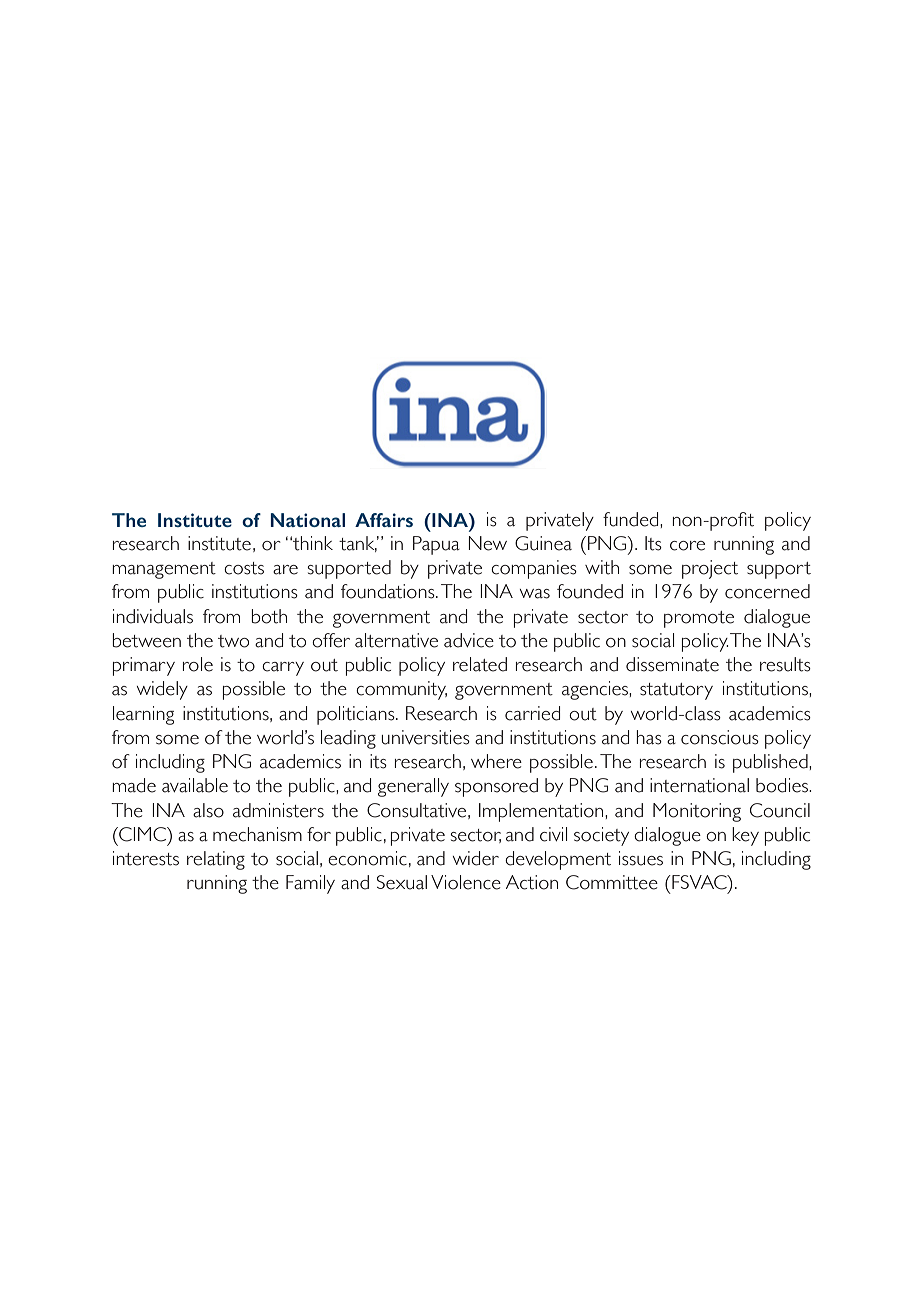  I want to click on advice, so click(469, 640).
